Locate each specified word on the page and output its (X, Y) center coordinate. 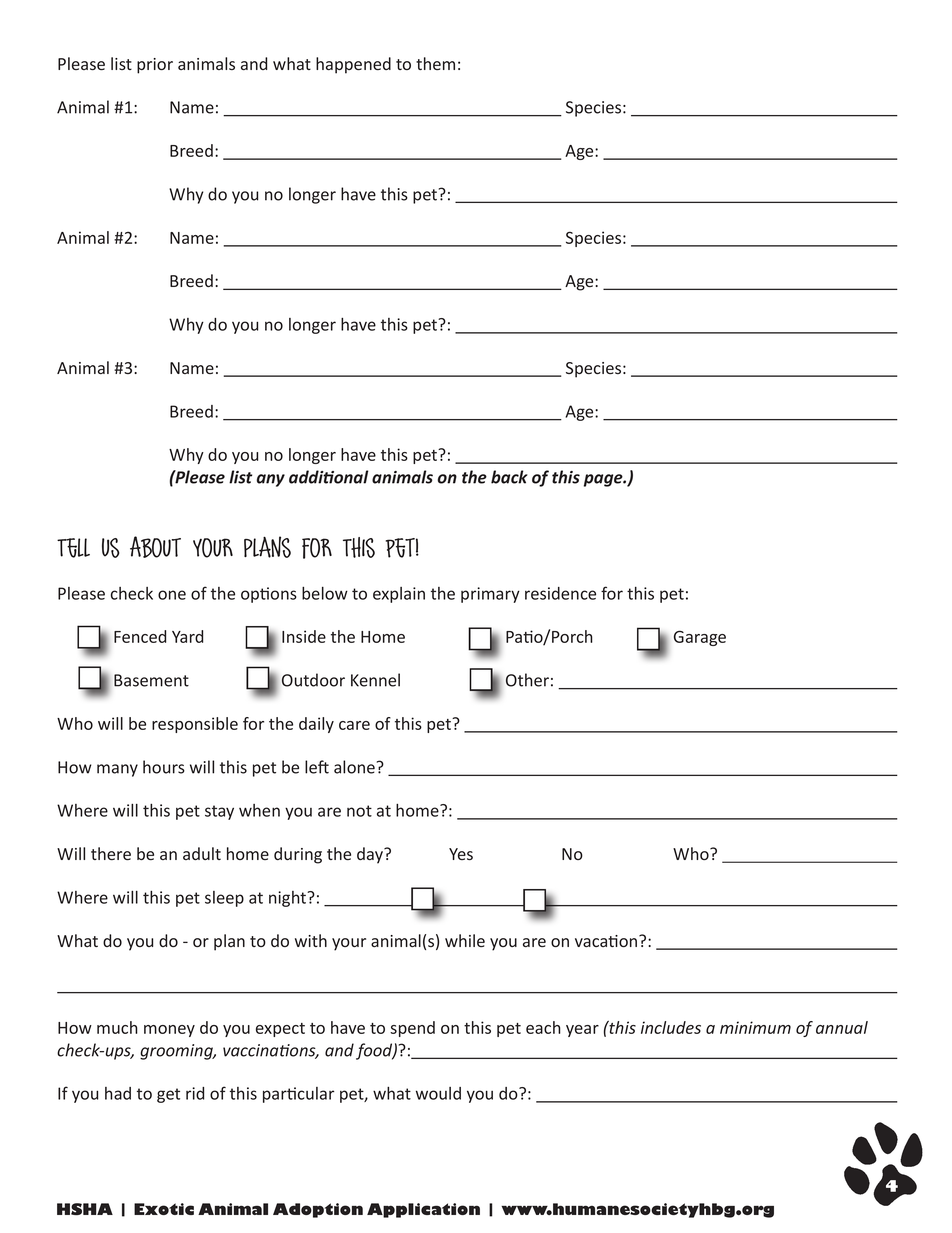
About (155, 547)
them (435, 63)
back (509, 477)
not (359, 811)
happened (353, 65)
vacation (607, 941)
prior (155, 66)
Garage (700, 638)
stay (219, 812)
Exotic (164, 1209)
